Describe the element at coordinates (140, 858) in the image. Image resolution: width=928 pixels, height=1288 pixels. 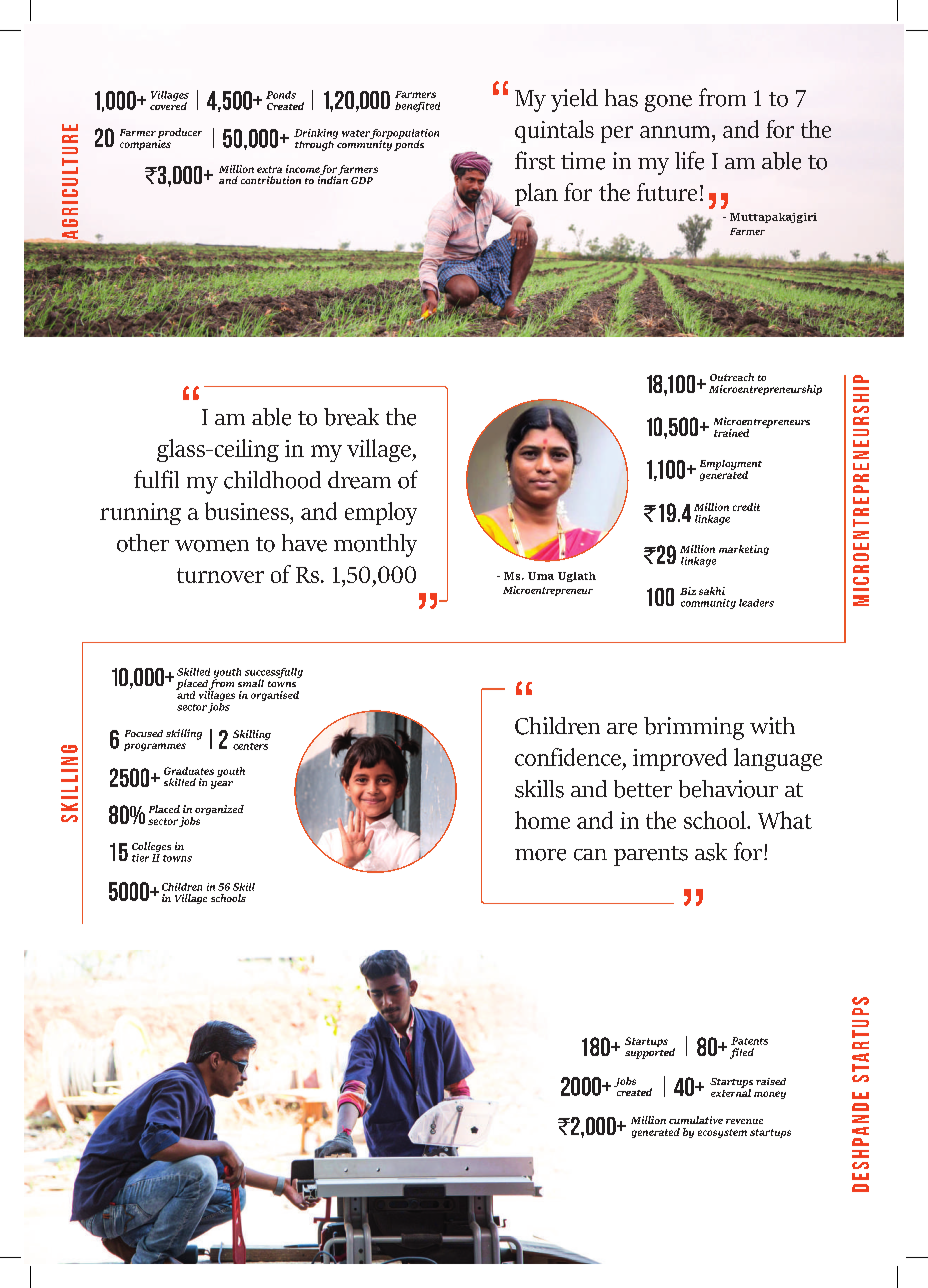
I see `tier` at that location.
